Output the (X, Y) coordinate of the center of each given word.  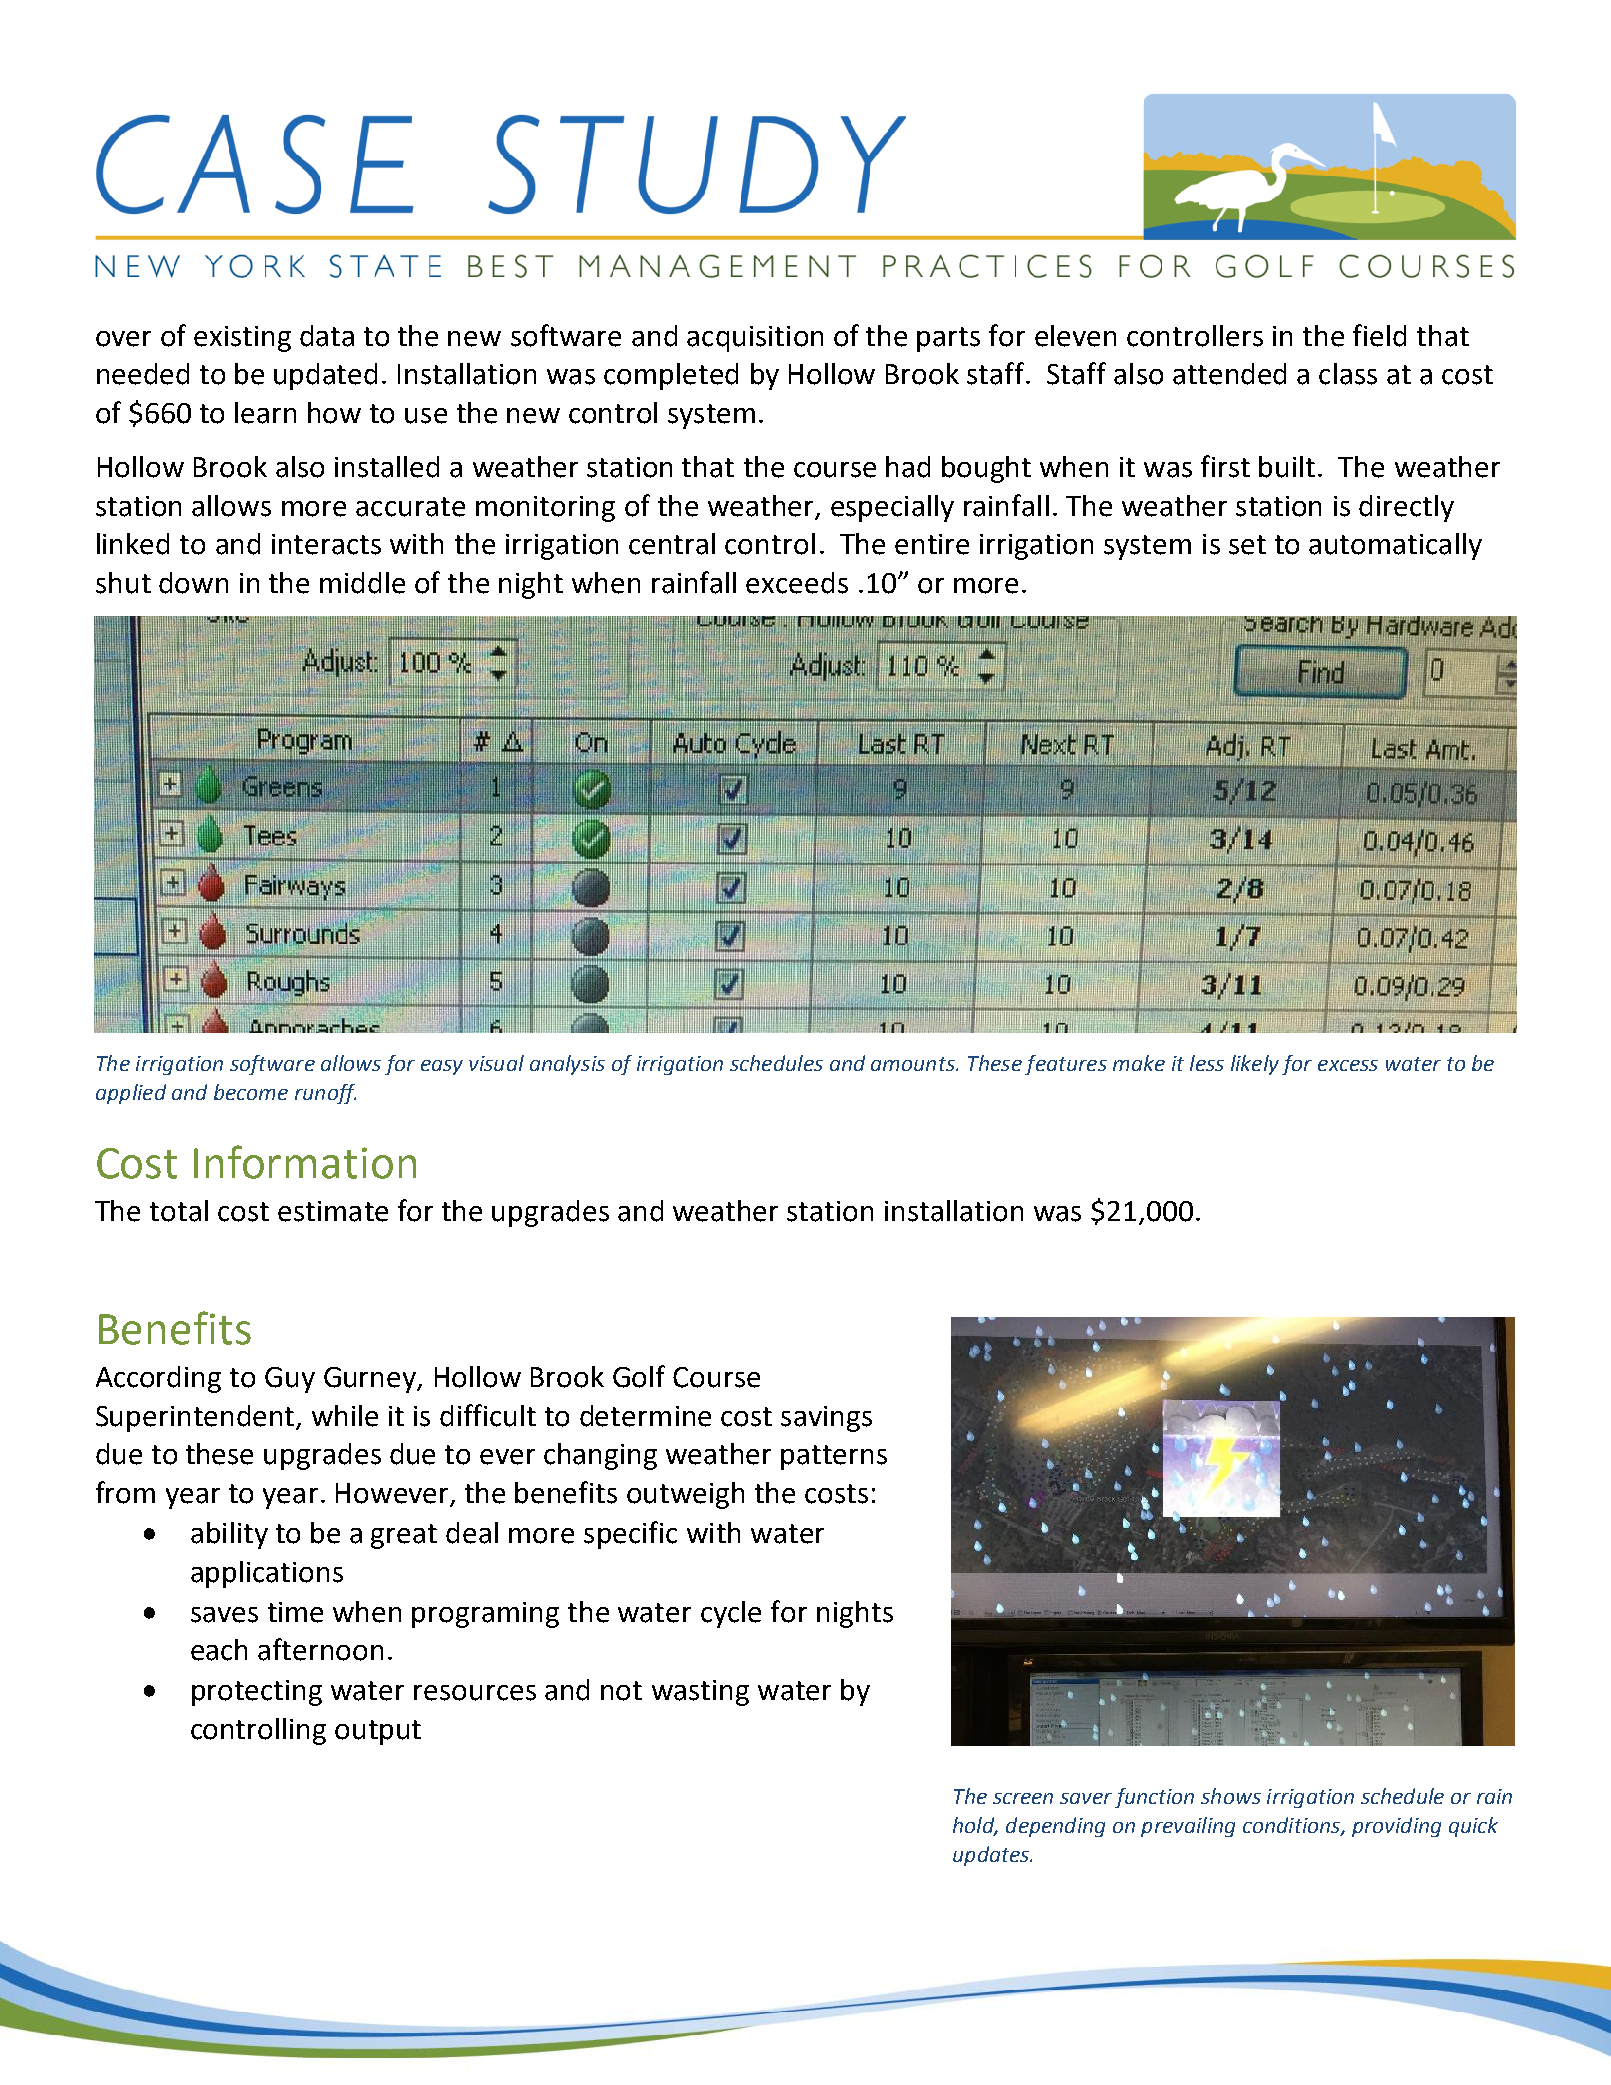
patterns (834, 1457)
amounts (914, 1064)
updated (325, 376)
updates (992, 1856)
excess (1348, 1065)
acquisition (755, 339)
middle (362, 583)
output (378, 1732)
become (251, 1092)
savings (826, 1419)
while (345, 1416)
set (1247, 545)
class (1348, 374)
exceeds (797, 583)
